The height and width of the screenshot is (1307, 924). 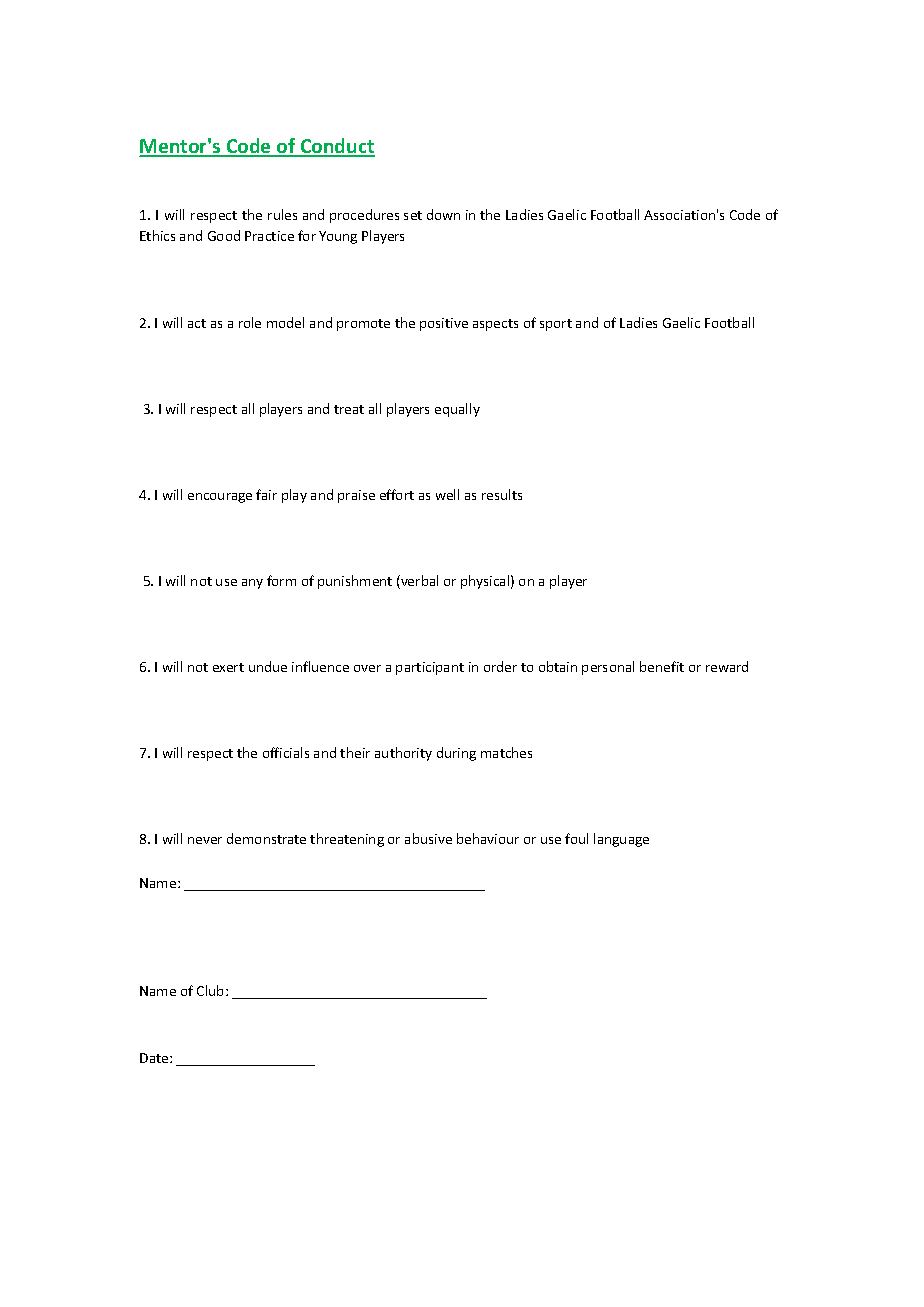 What do you see at coordinates (457, 410) in the screenshot?
I see `equally` at bounding box center [457, 410].
